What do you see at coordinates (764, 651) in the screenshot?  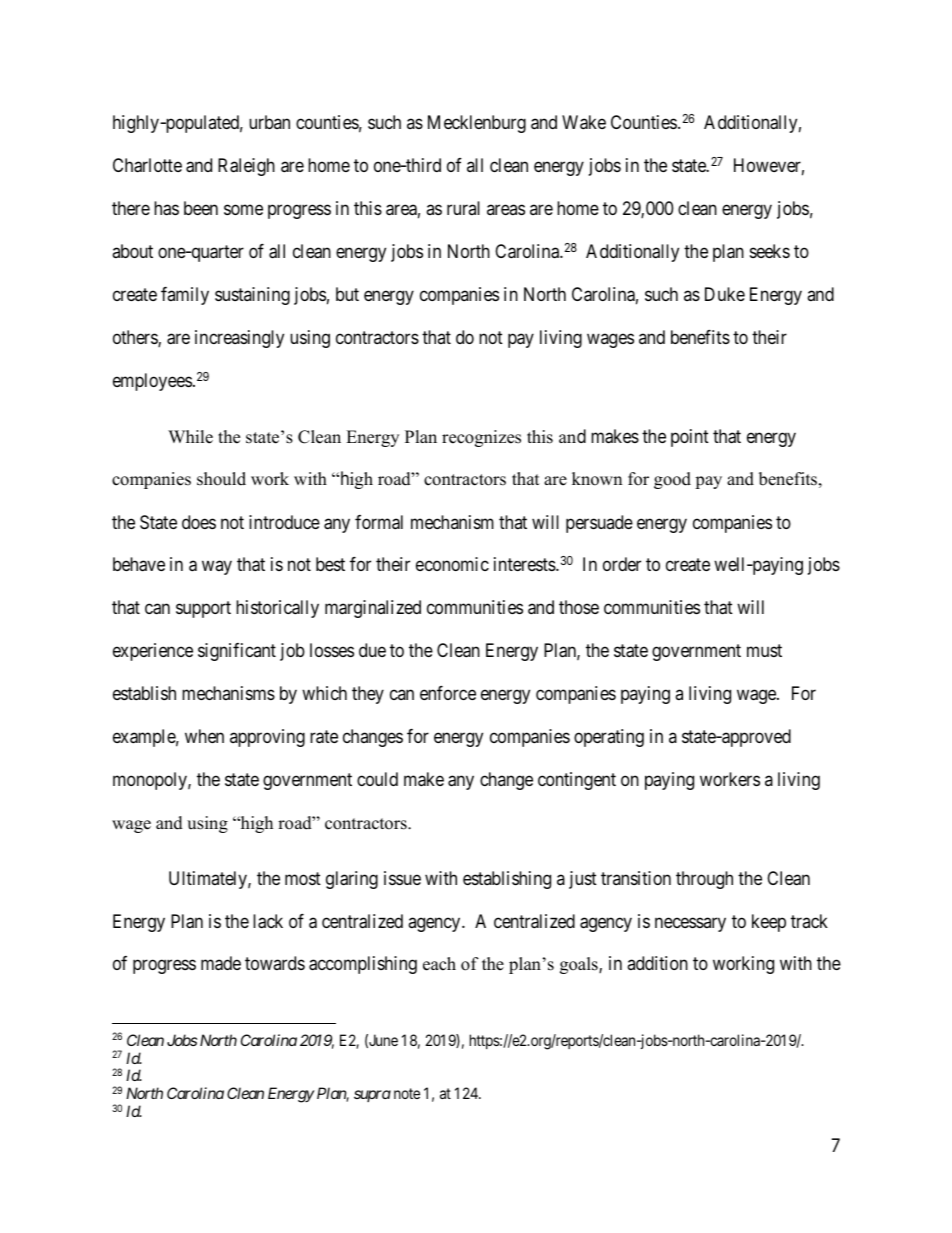 I see `must` at bounding box center [764, 651].
